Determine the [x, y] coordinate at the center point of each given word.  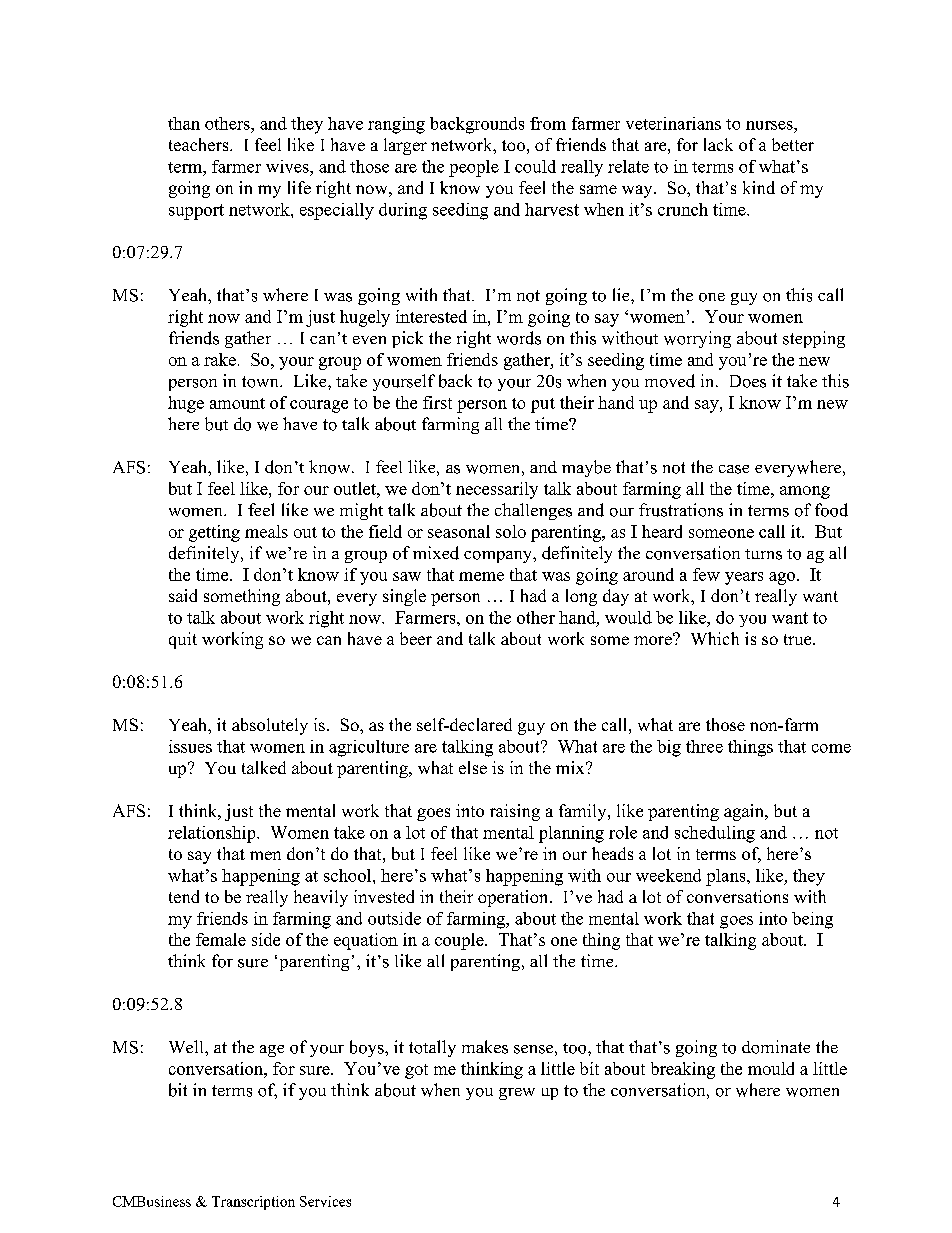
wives [288, 166]
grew [517, 1094]
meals [266, 531]
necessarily [497, 490]
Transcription [253, 1203]
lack [718, 144]
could [535, 166]
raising [515, 812]
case [734, 469]
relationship [213, 834]
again [745, 812]
